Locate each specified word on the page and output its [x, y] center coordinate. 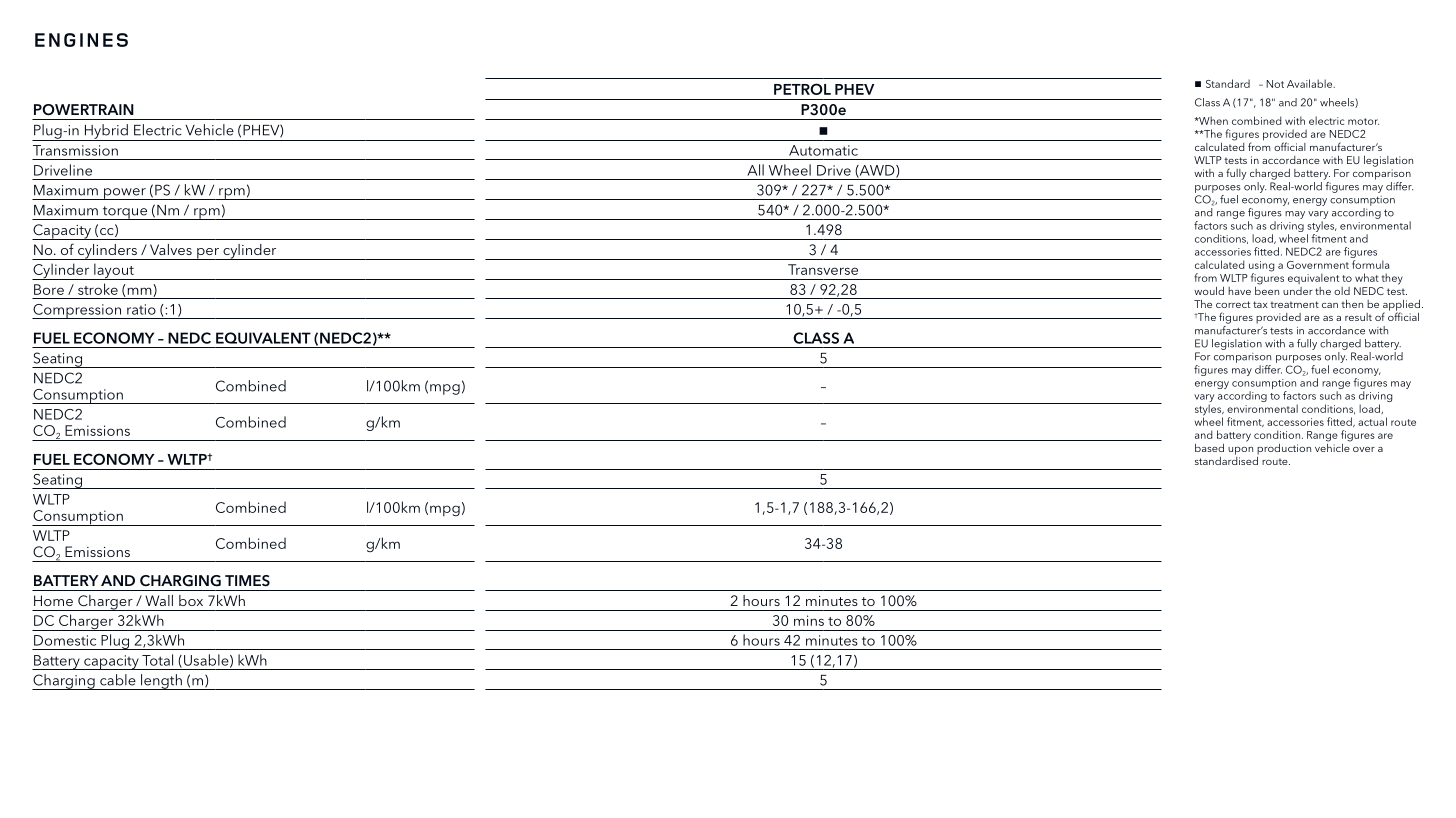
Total [157, 660]
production [1284, 449]
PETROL [802, 89]
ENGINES [81, 40]
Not [1275, 84]
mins [809, 620]
